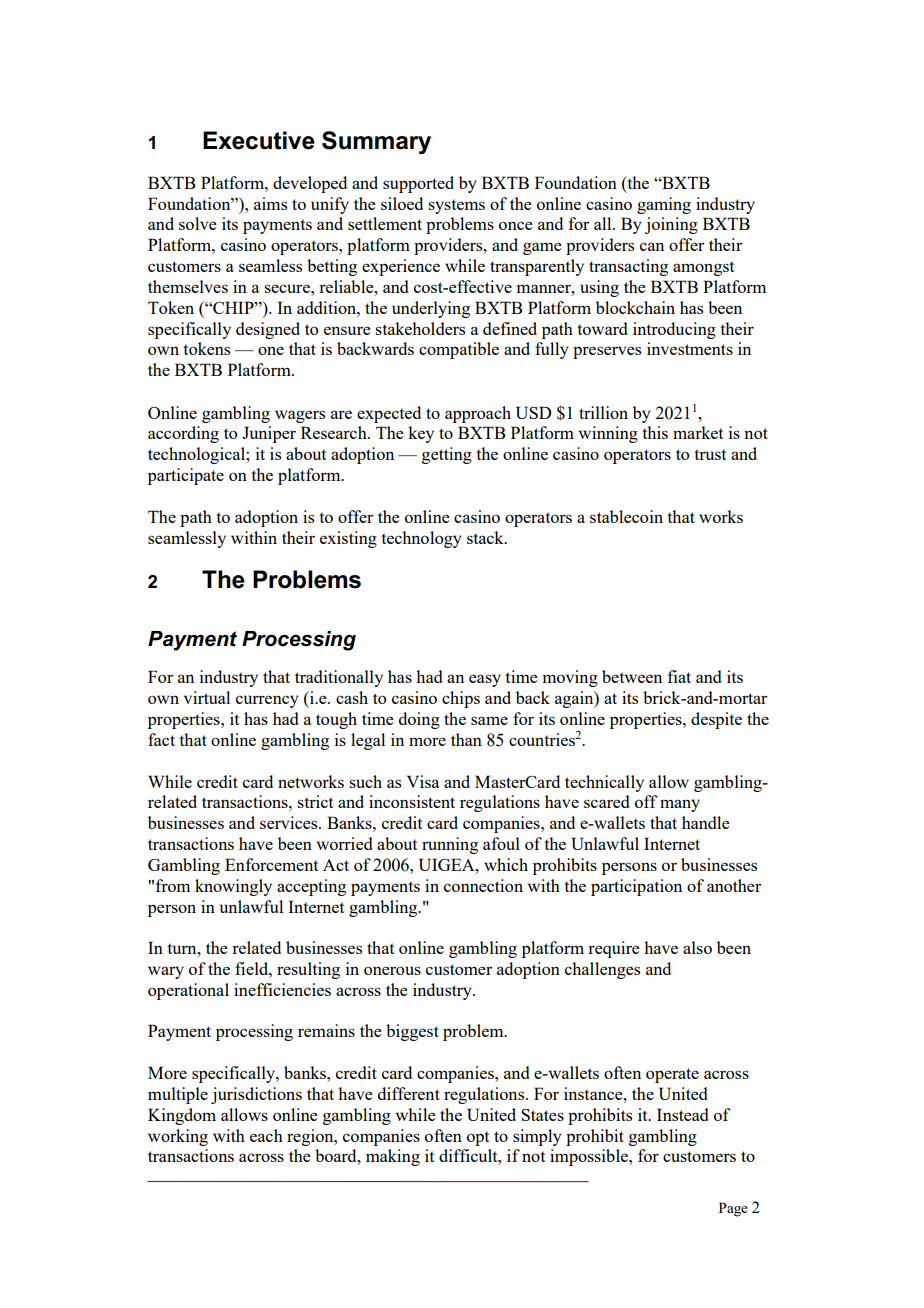 This page has height=1308, width=924. Describe the element at coordinates (664, 205) in the page. I see `gaming` at that location.
